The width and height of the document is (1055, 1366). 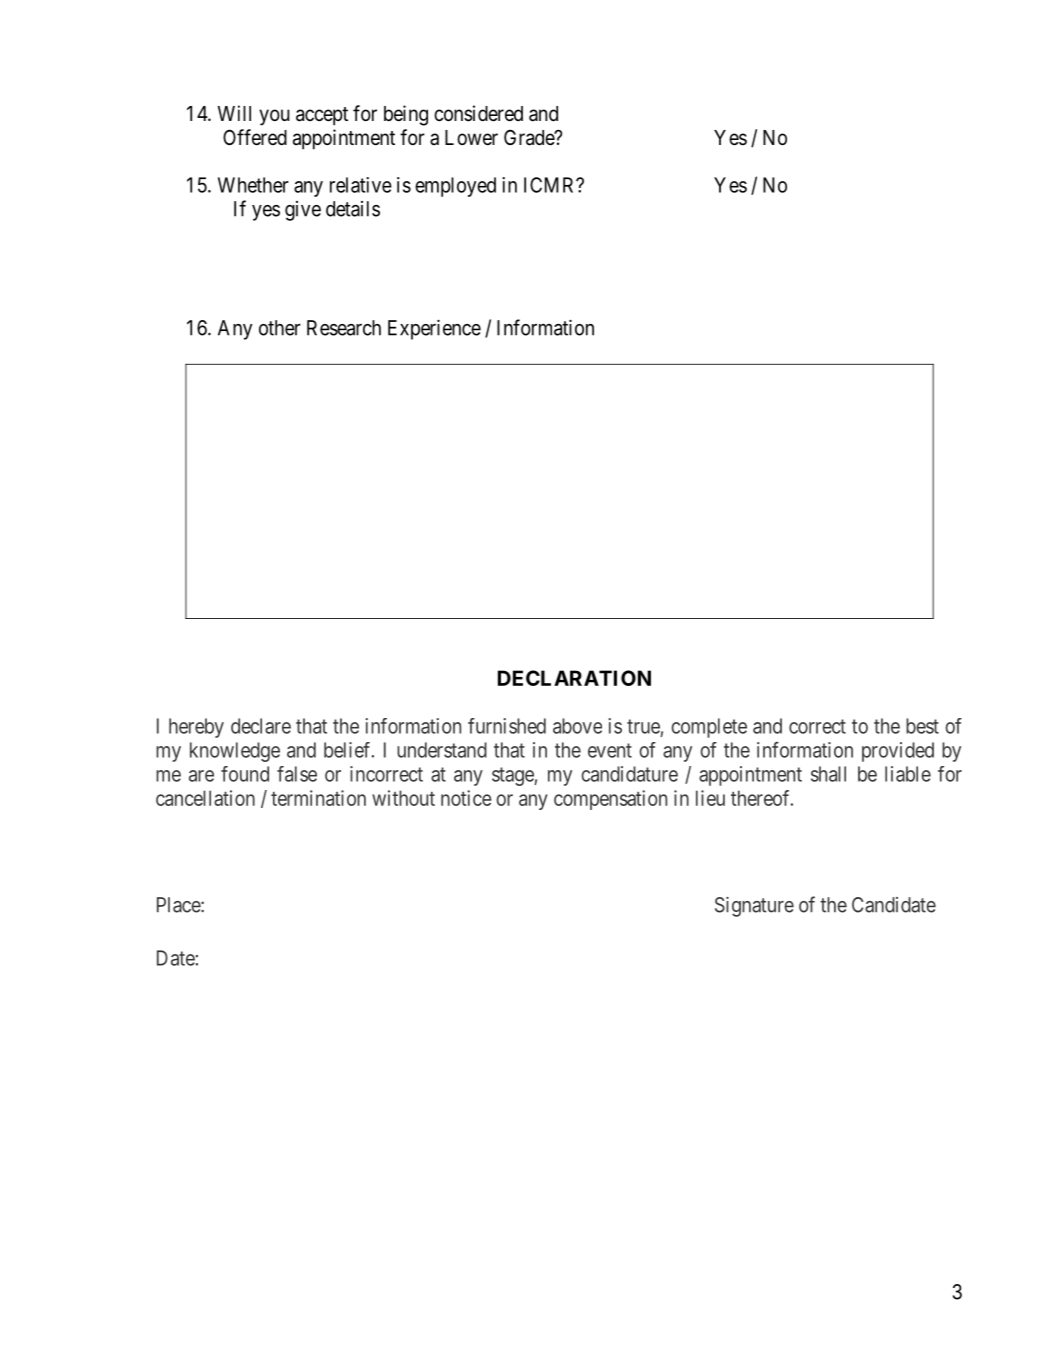 I want to click on termination, so click(x=318, y=798).
